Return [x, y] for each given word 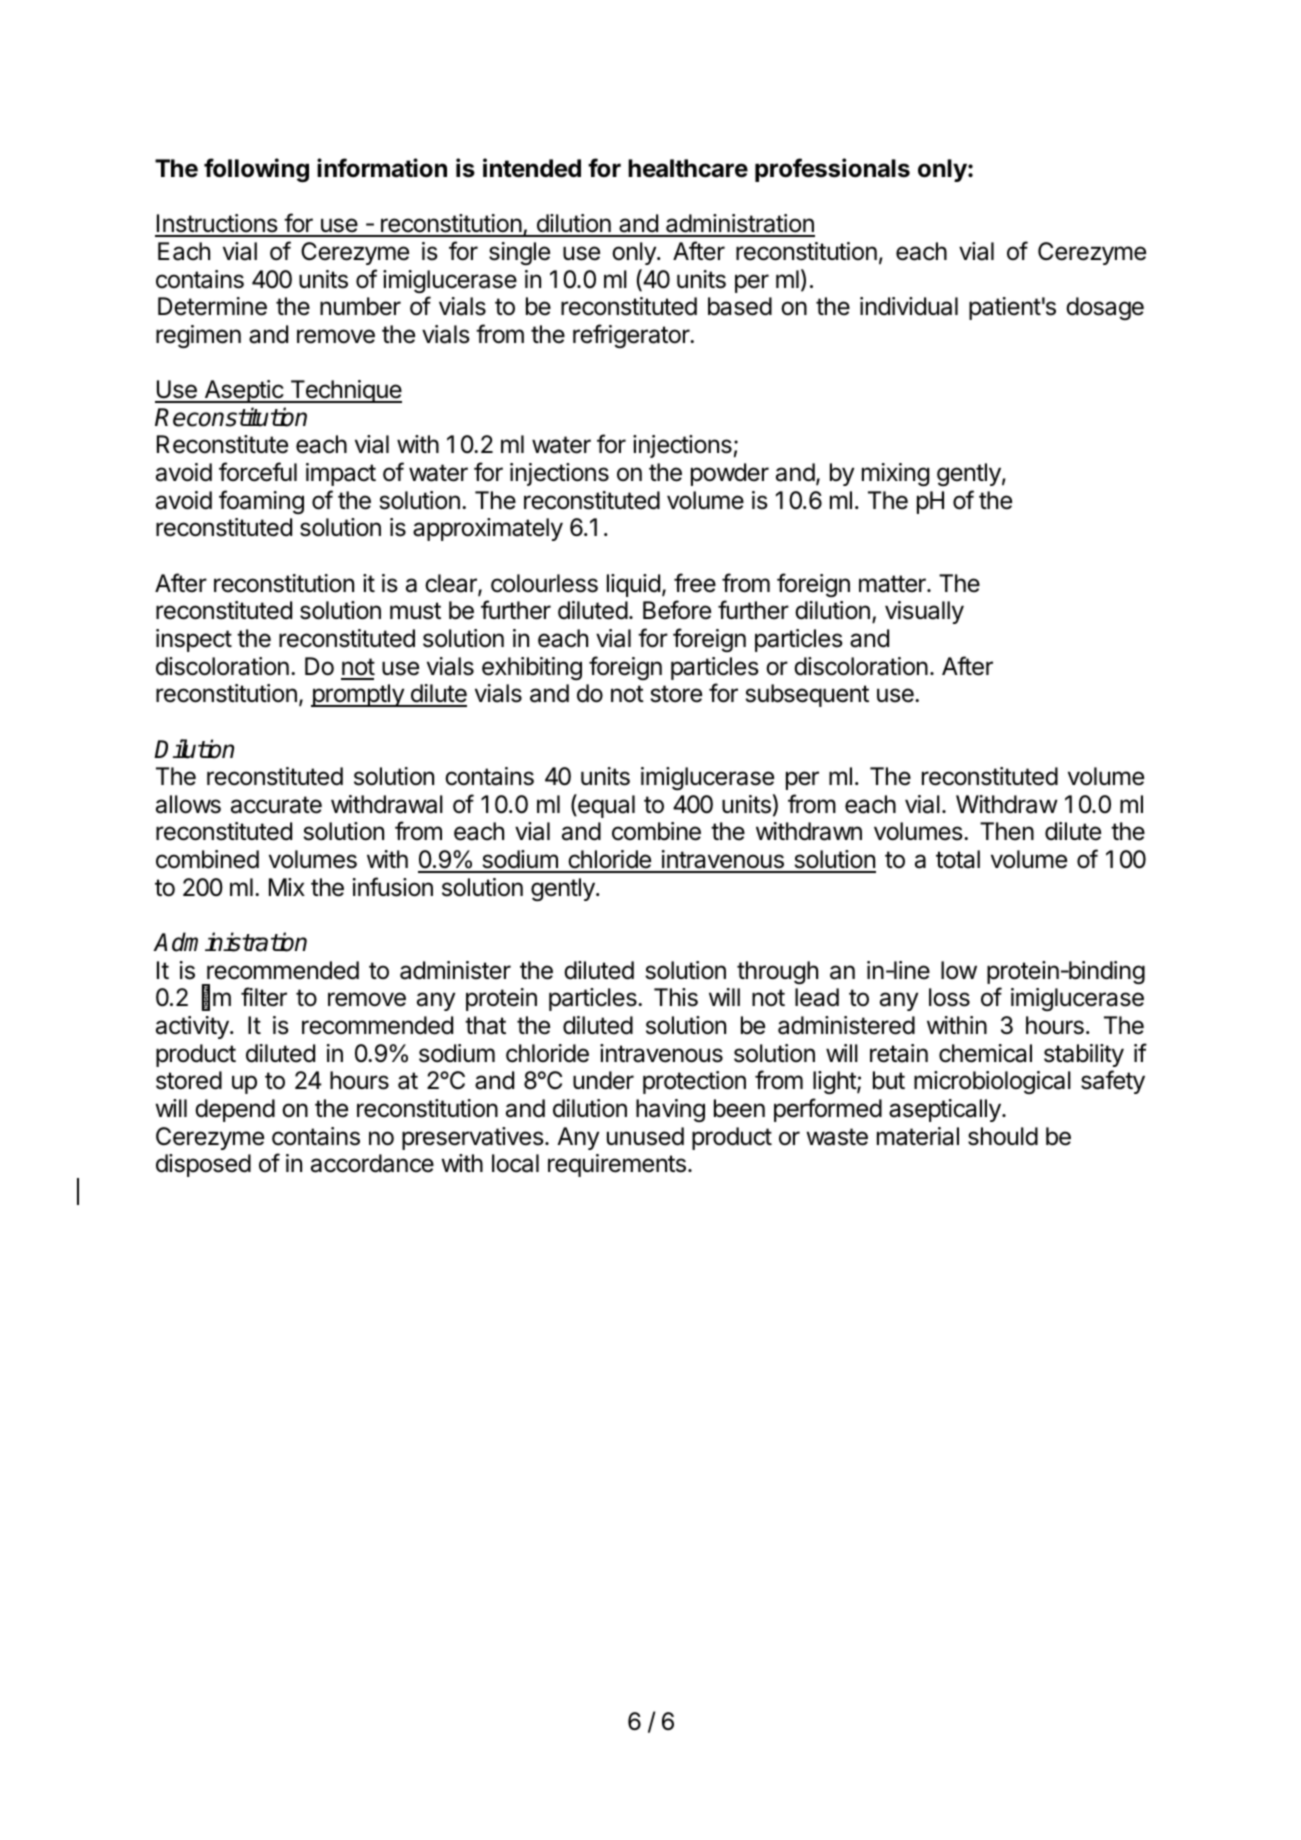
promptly [358, 695]
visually [924, 612]
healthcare [688, 168]
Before [677, 610]
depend [235, 1110]
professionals [832, 170]
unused [645, 1136]
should [1003, 1136]
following [256, 170]
